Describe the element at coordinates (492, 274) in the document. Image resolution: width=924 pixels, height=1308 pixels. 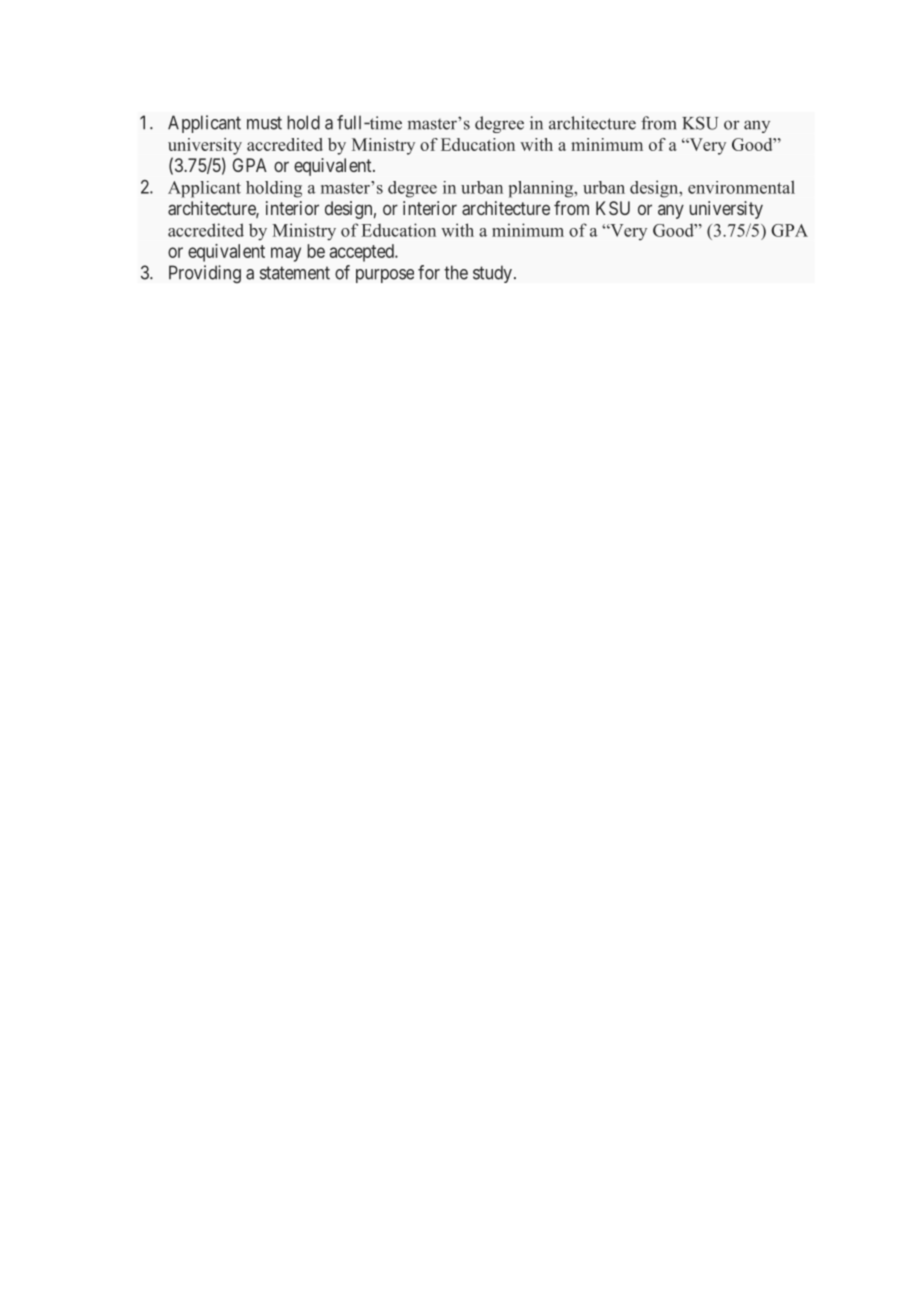
I see `study` at that location.
